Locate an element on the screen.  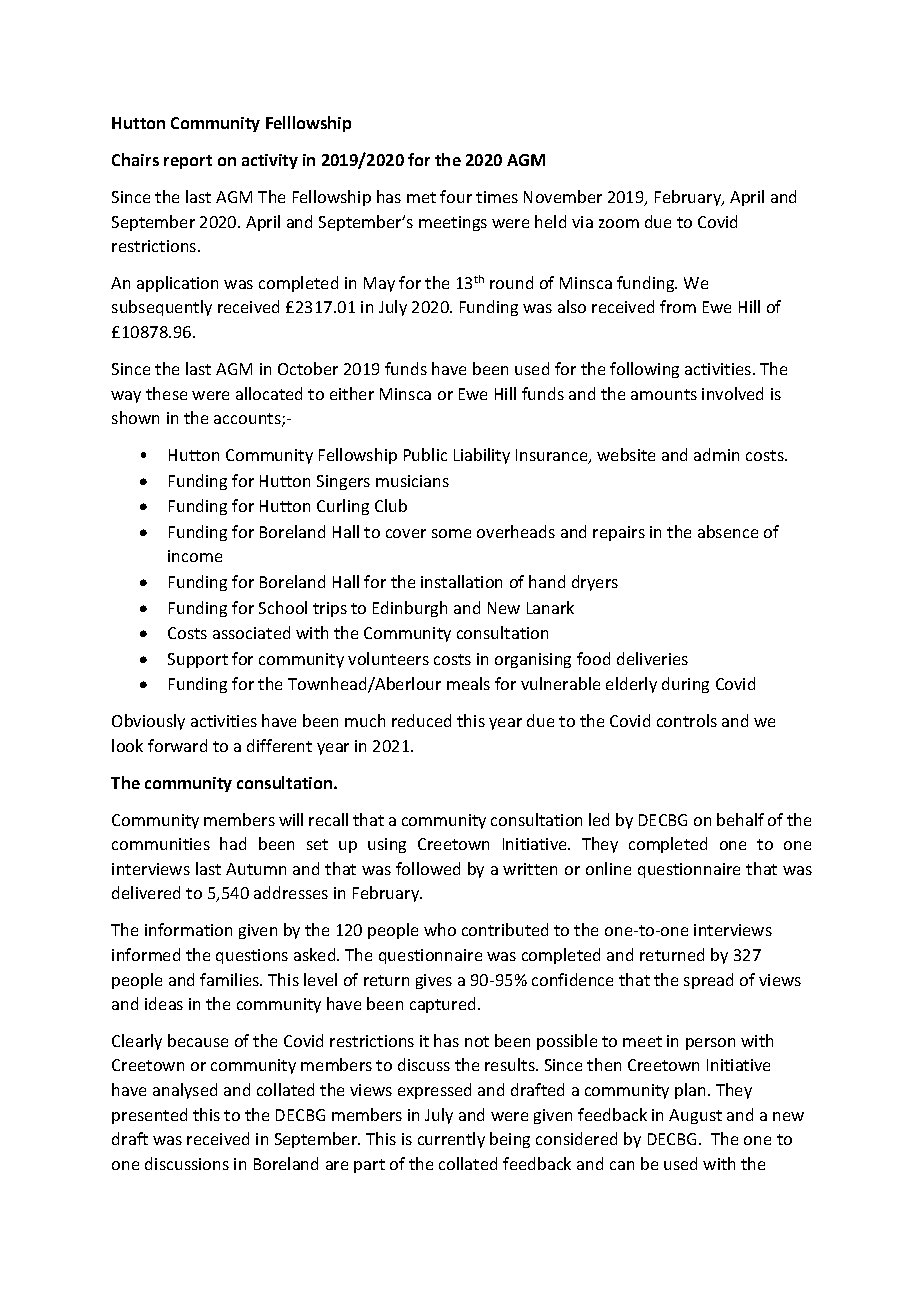
met is located at coordinates (421, 197).
